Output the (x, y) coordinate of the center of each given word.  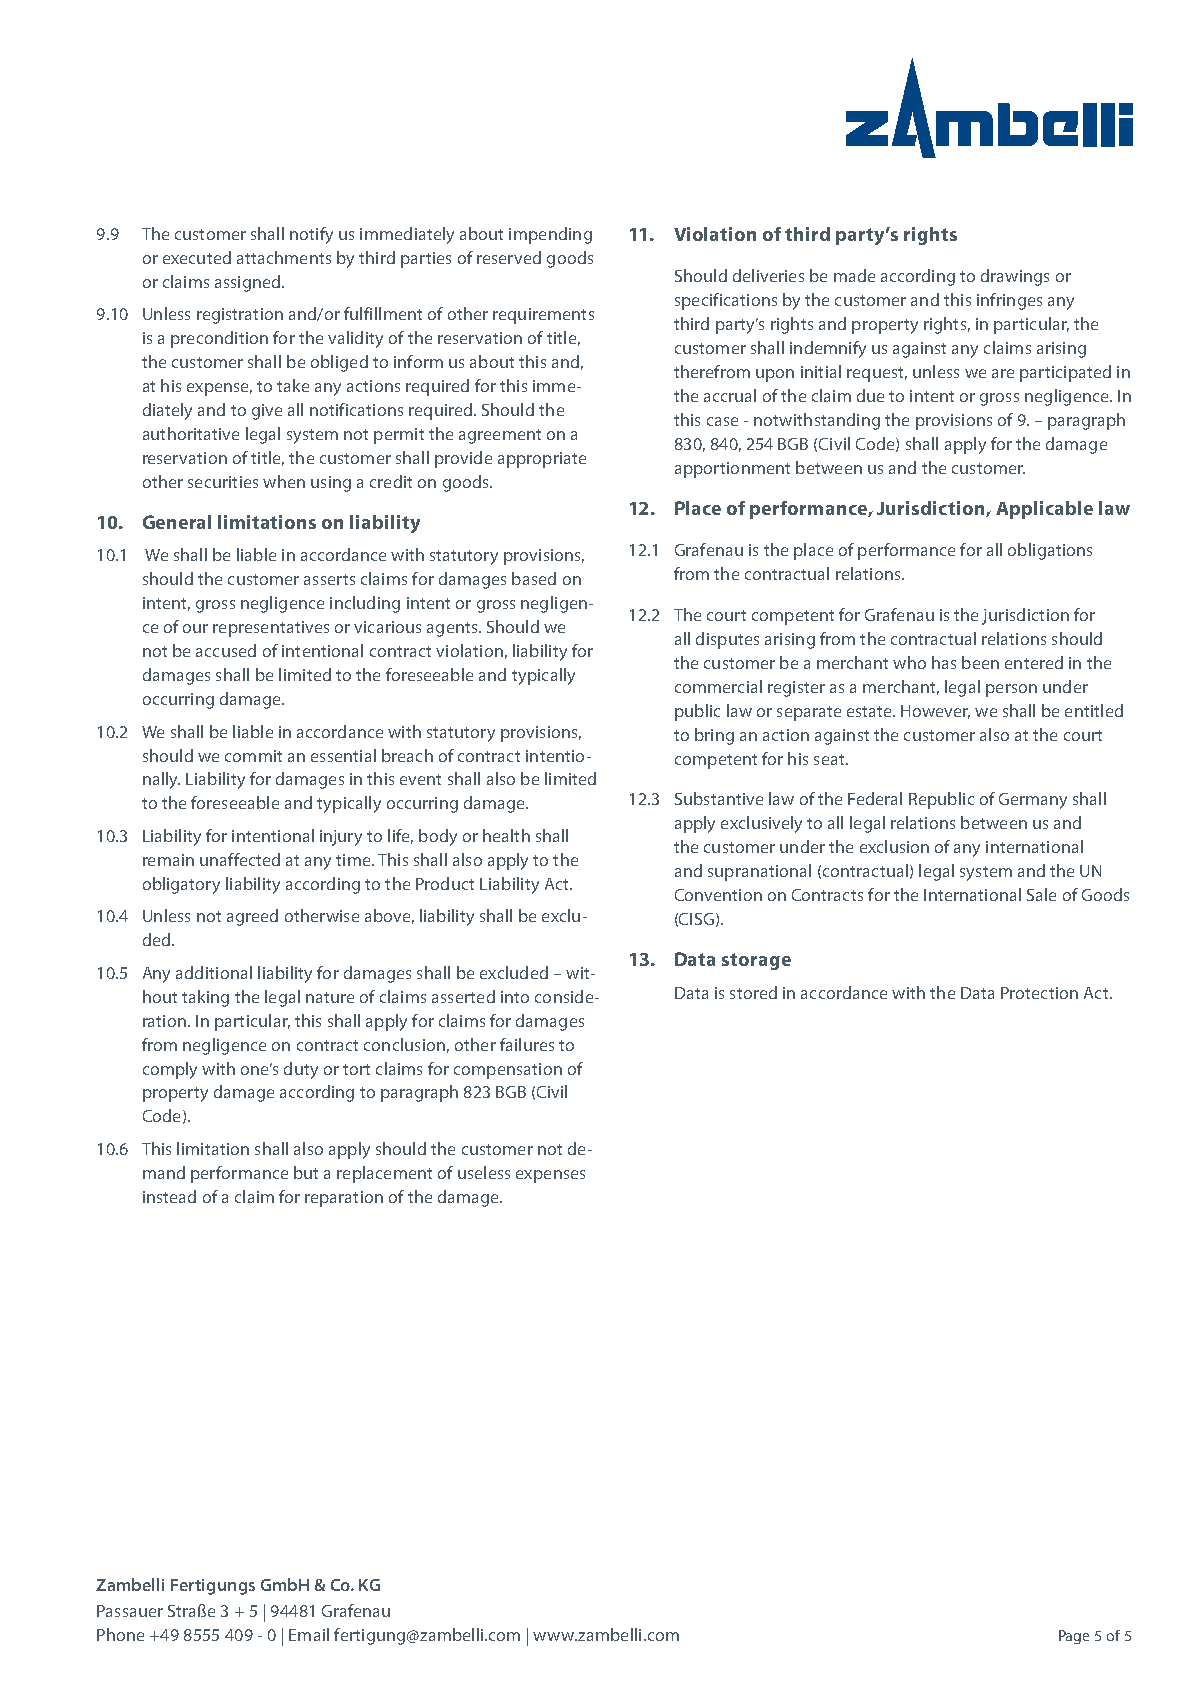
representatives (271, 629)
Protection (1039, 993)
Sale (1041, 894)
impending (550, 235)
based (534, 578)
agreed (252, 917)
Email (309, 1634)
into (515, 997)
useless (484, 1172)
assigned (249, 283)
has (944, 662)
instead (169, 1196)
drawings (1015, 277)
